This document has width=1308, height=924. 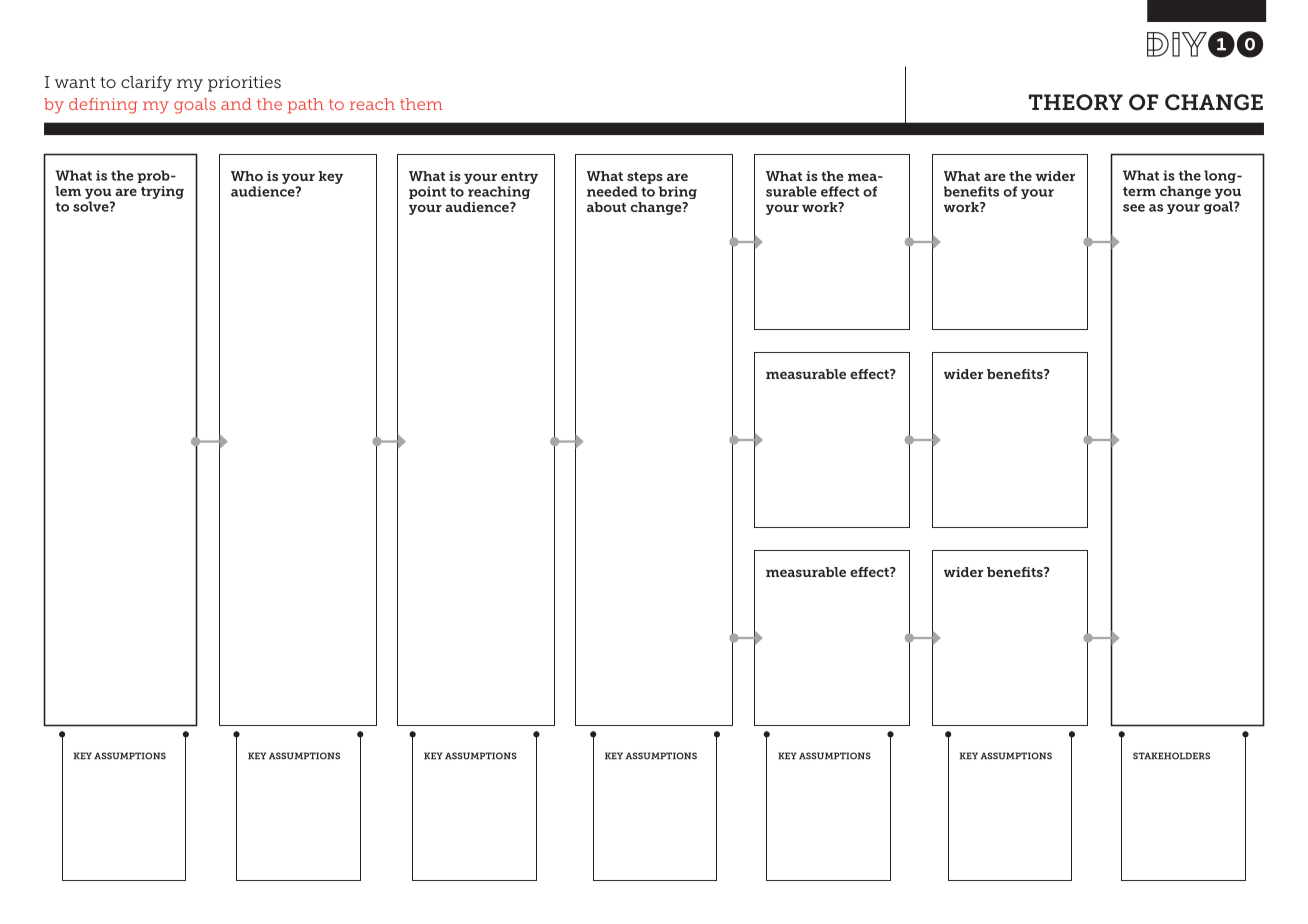 I want to click on them, so click(x=421, y=104).
